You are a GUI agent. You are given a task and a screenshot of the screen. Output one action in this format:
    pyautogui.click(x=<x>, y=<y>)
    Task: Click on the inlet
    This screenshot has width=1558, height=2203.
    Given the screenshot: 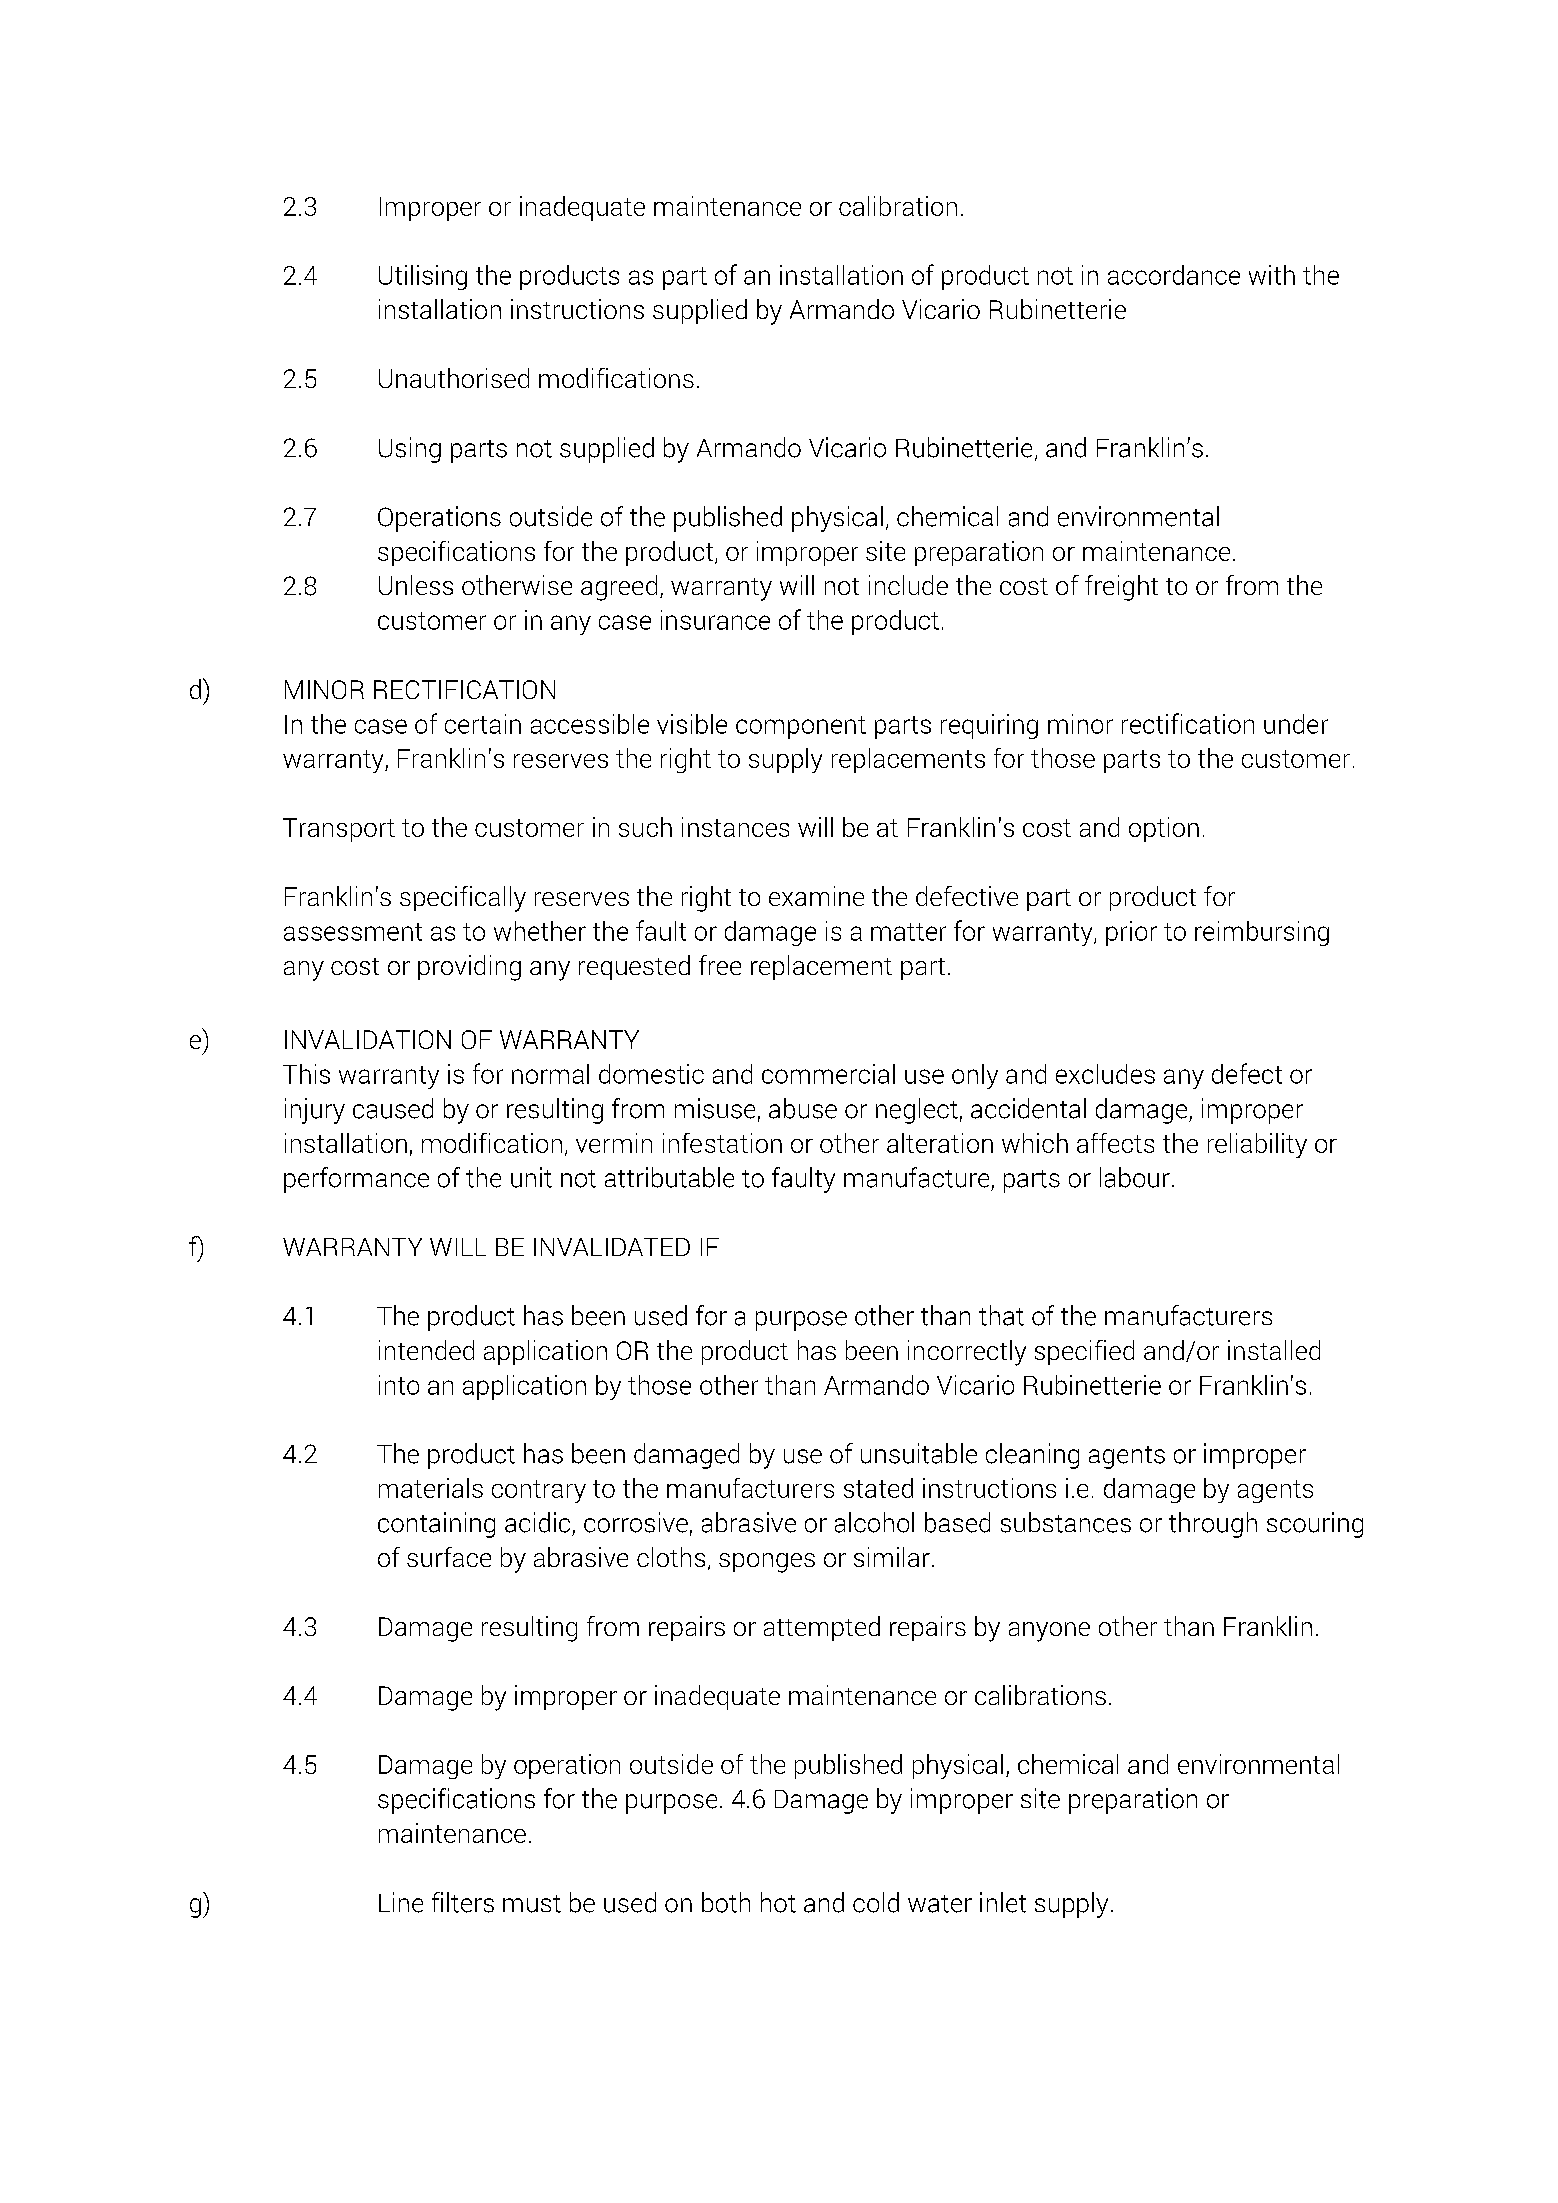 What is the action you would take?
    pyautogui.click(x=1003, y=1902)
